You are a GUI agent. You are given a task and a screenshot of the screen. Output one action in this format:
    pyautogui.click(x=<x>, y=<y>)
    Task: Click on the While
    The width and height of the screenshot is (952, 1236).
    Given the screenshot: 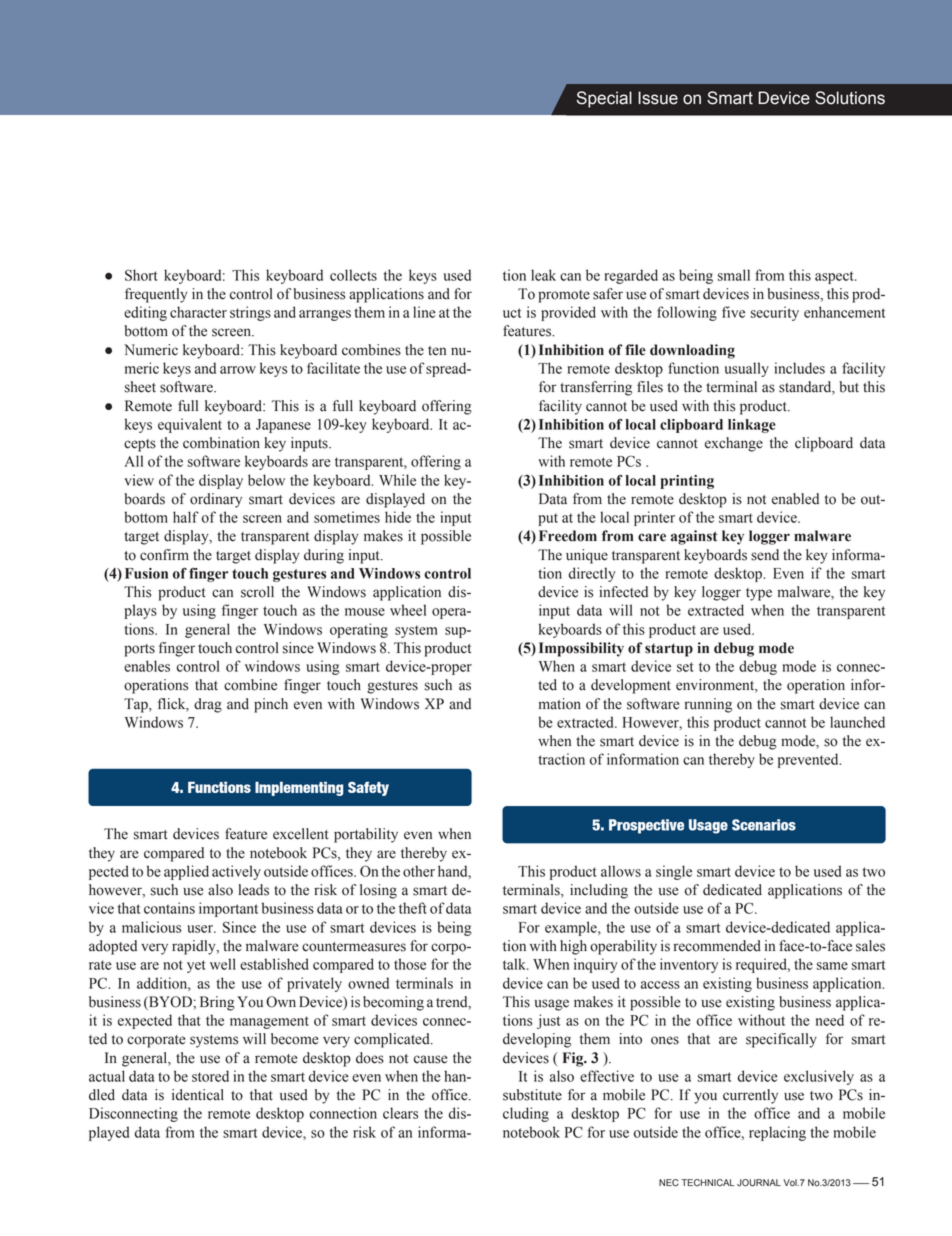 What is the action you would take?
    pyautogui.click(x=397, y=480)
